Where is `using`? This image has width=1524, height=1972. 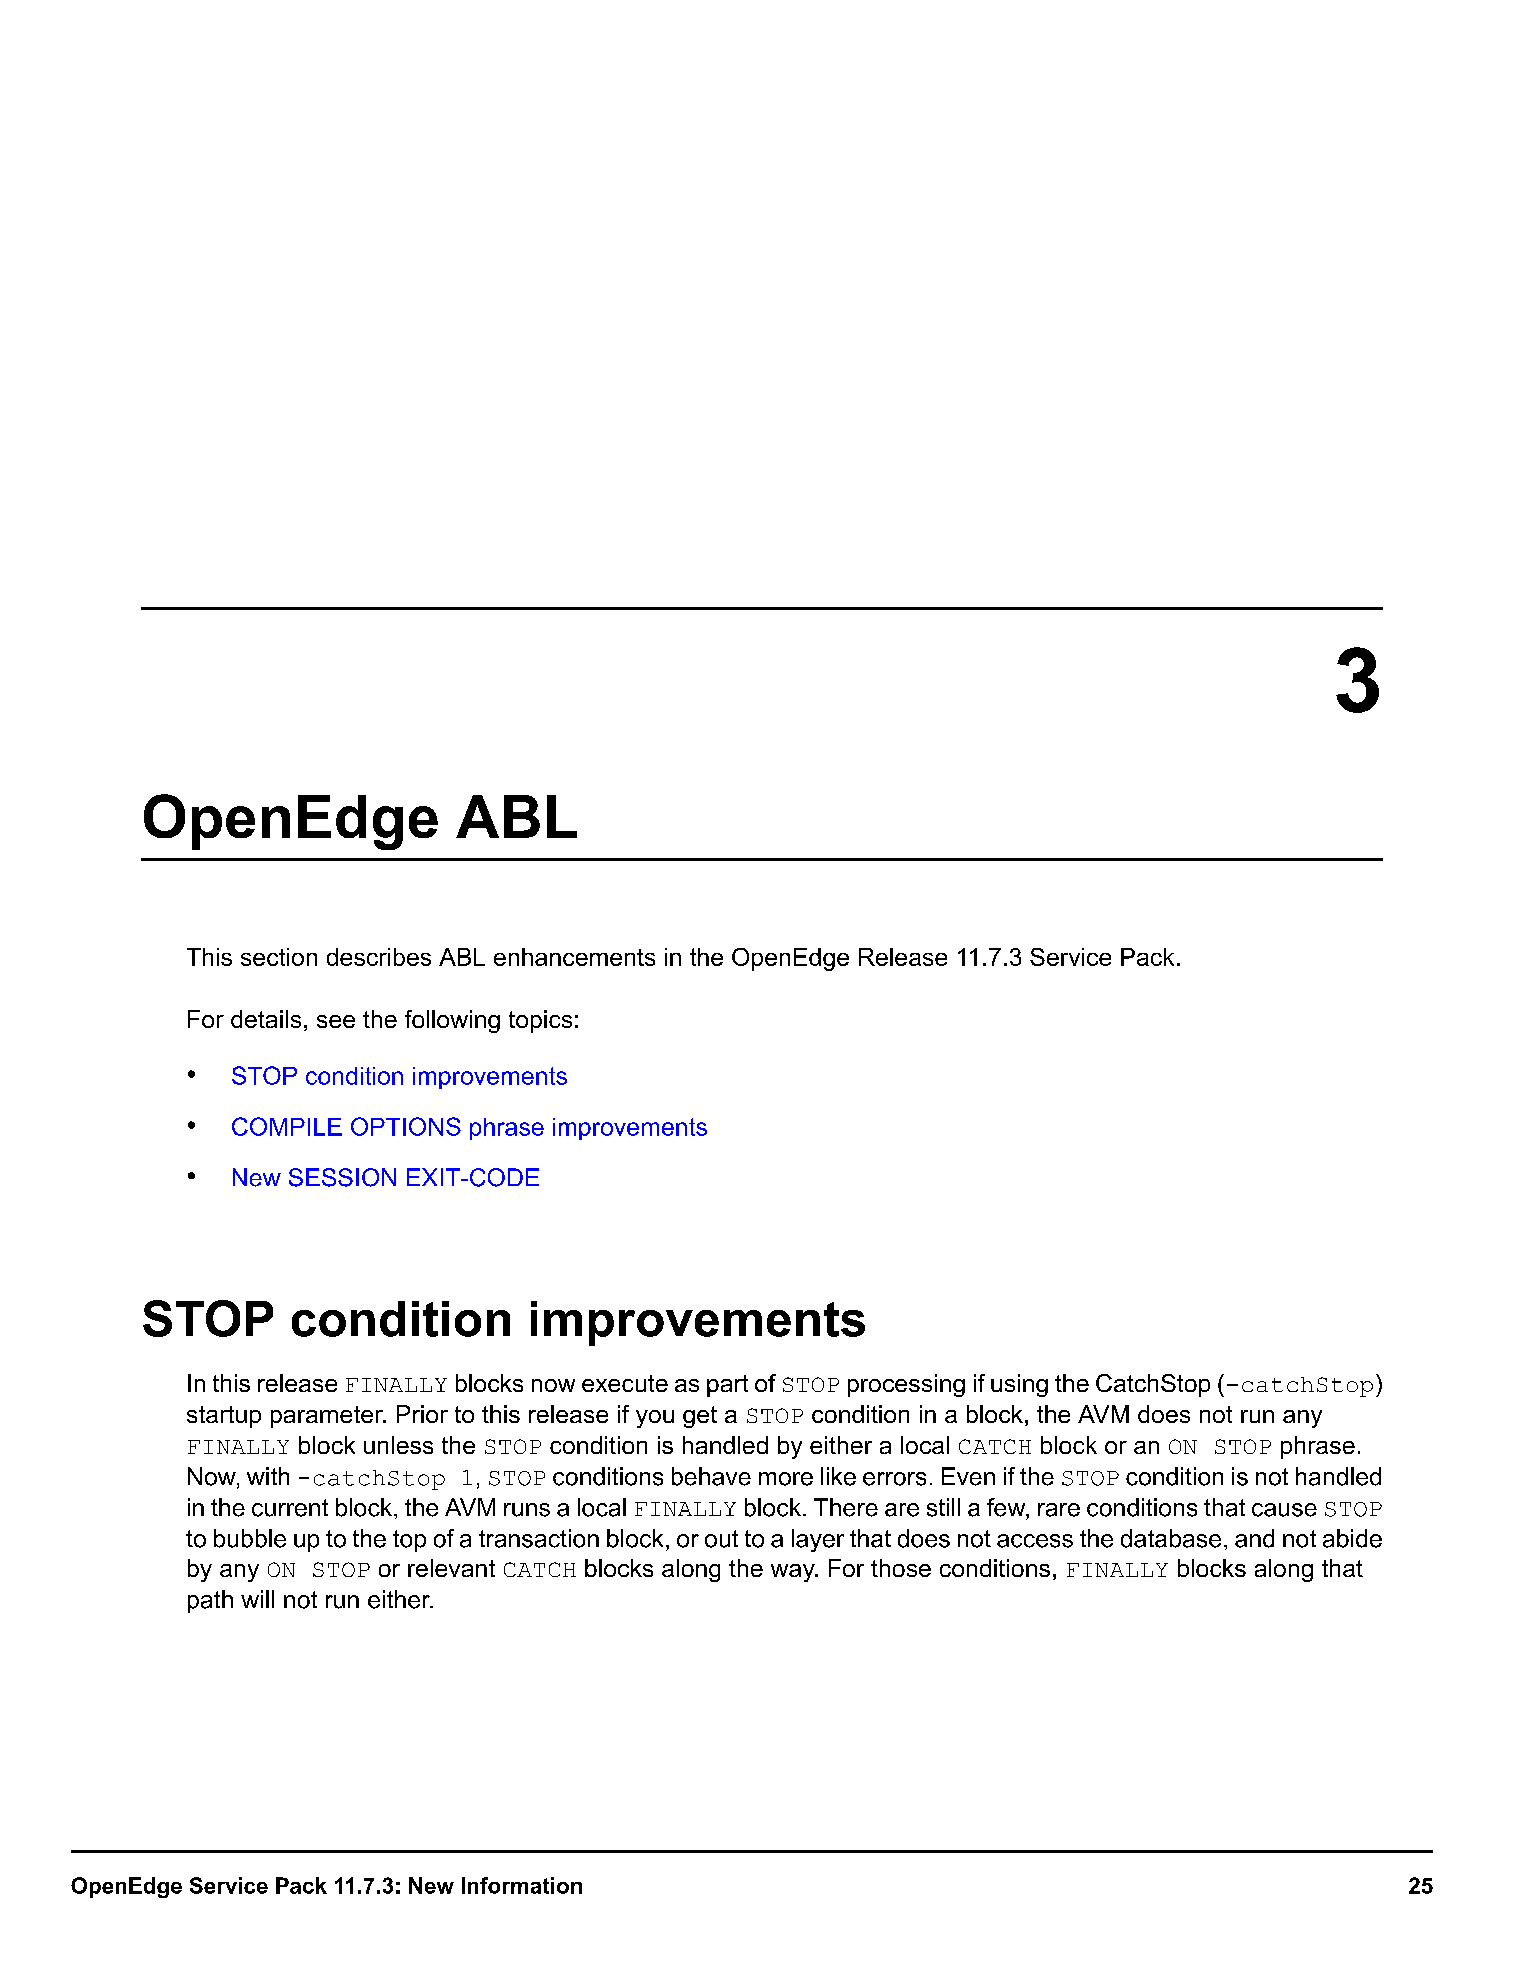
using is located at coordinates (1019, 1385).
